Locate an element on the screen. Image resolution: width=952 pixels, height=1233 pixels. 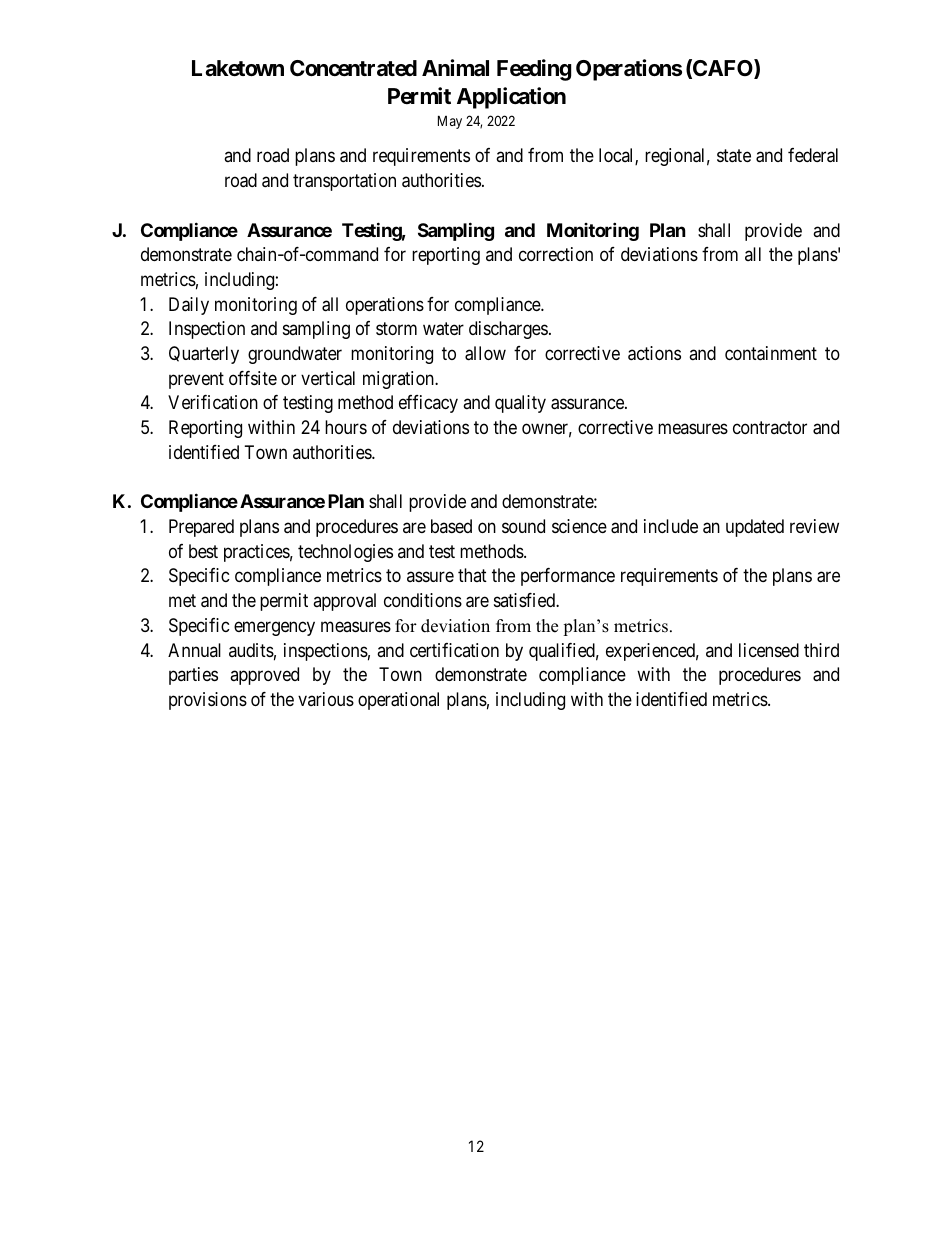
state is located at coordinates (734, 156).
